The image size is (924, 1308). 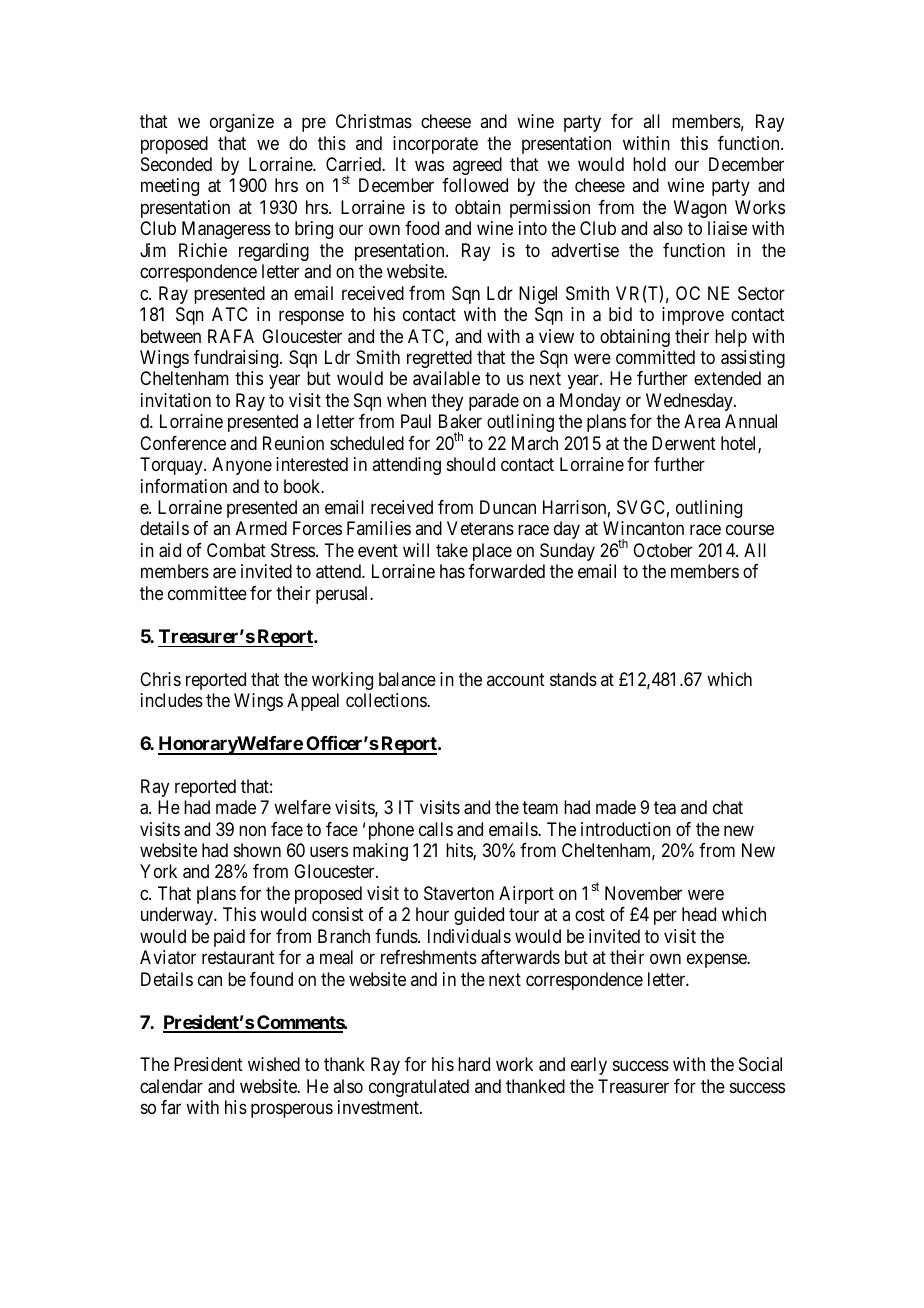 What do you see at coordinates (663, 550) in the screenshot?
I see `October` at bounding box center [663, 550].
